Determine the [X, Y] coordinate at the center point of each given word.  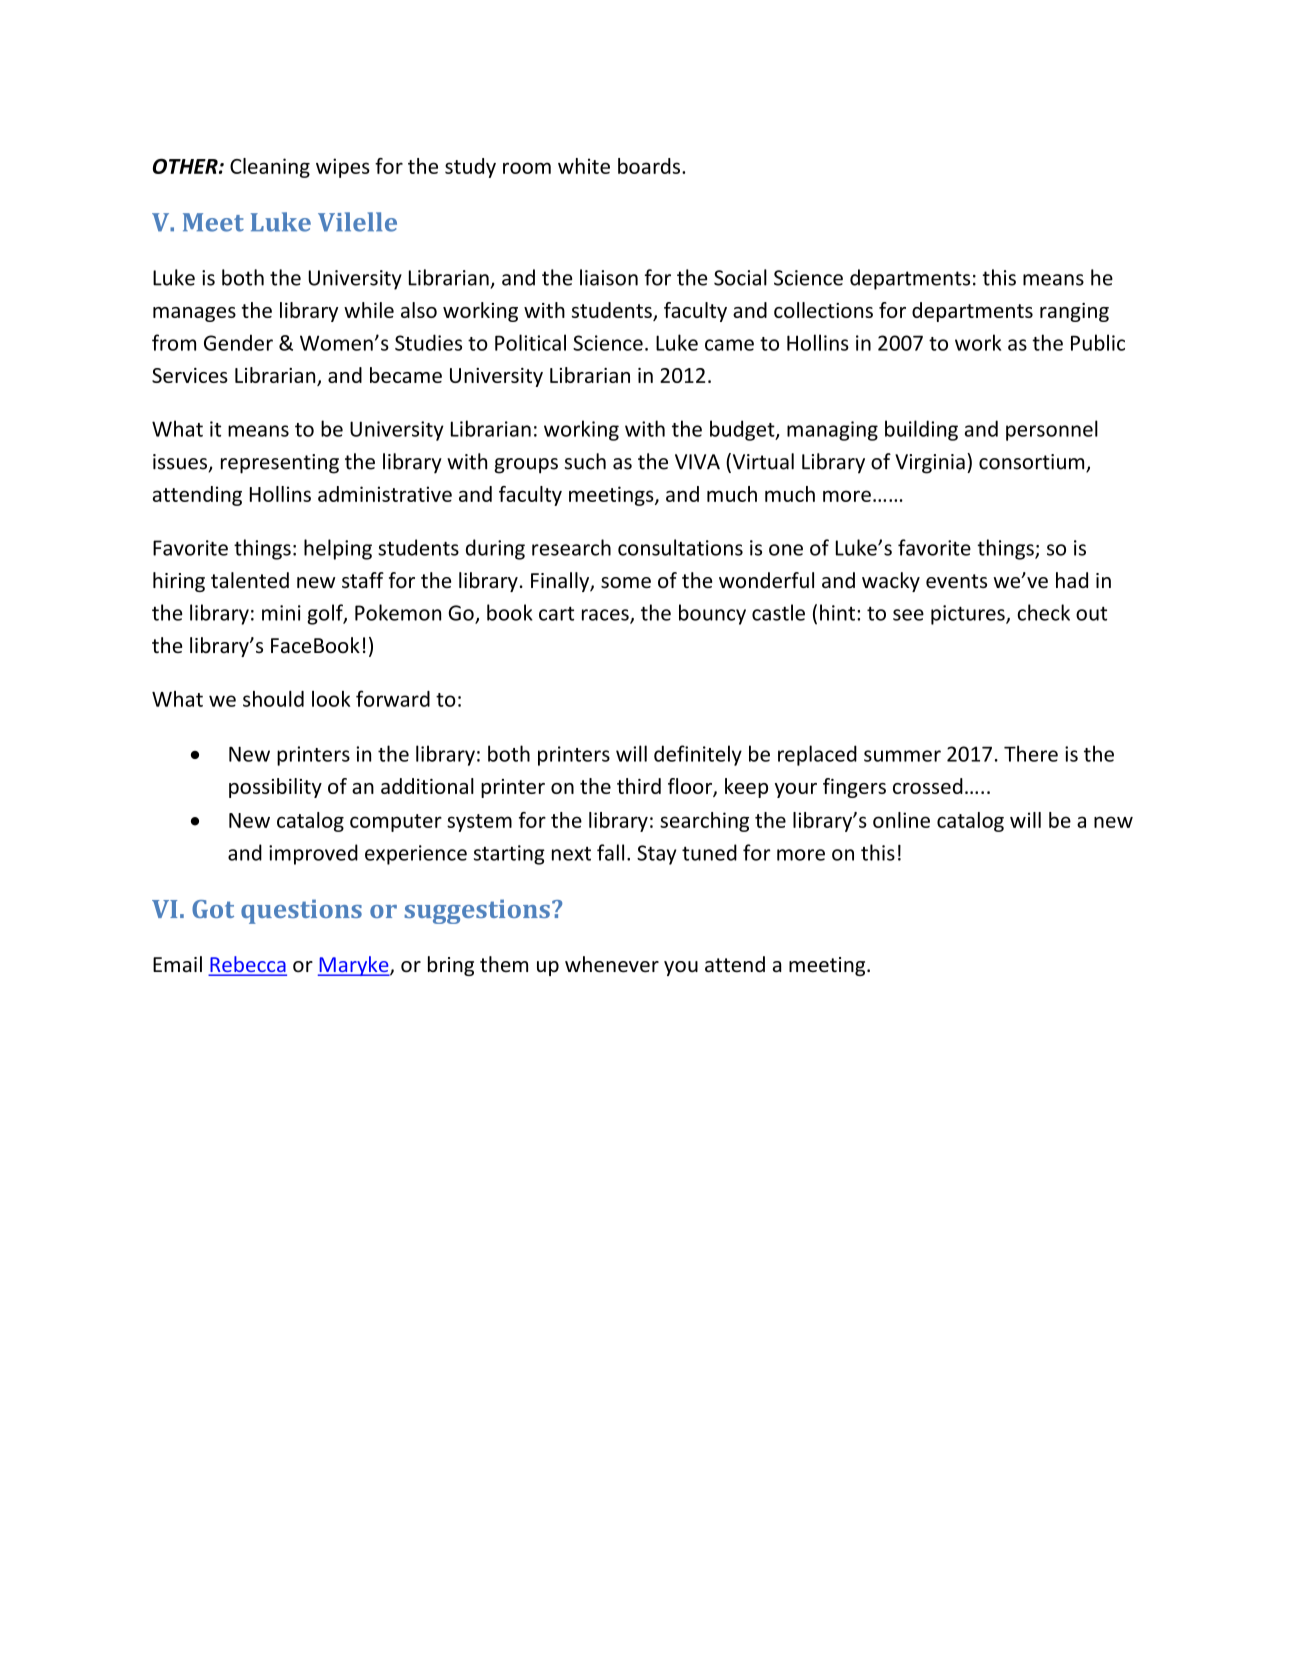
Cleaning [270, 168]
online [901, 820]
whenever [612, 964]
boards [650, 166]
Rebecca [248, 965]
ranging [1074, 312]
